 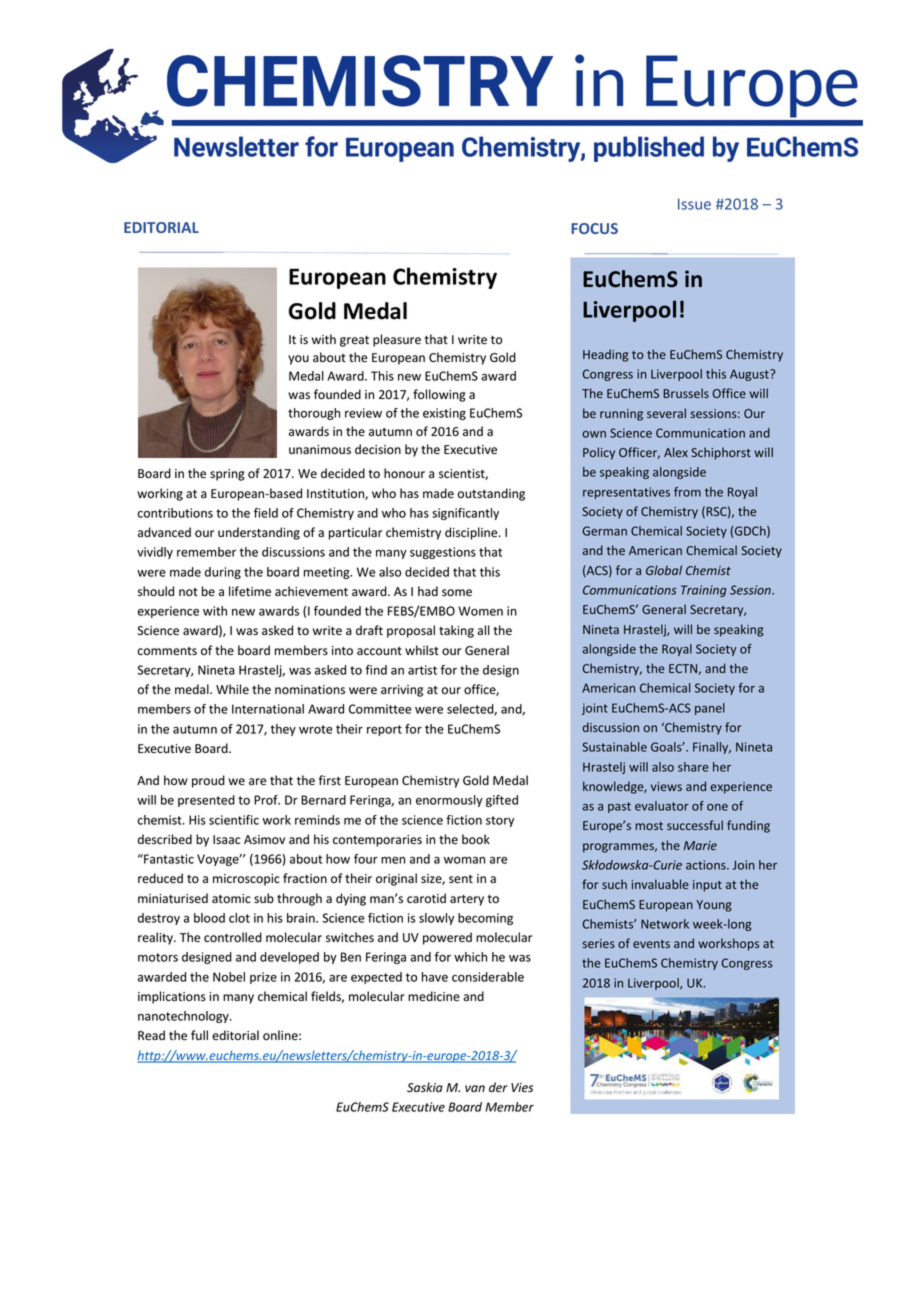 What do you see at coordinates (434, 996) in the screenshot?
I see `medicine` at bounding box center [434, 996].
